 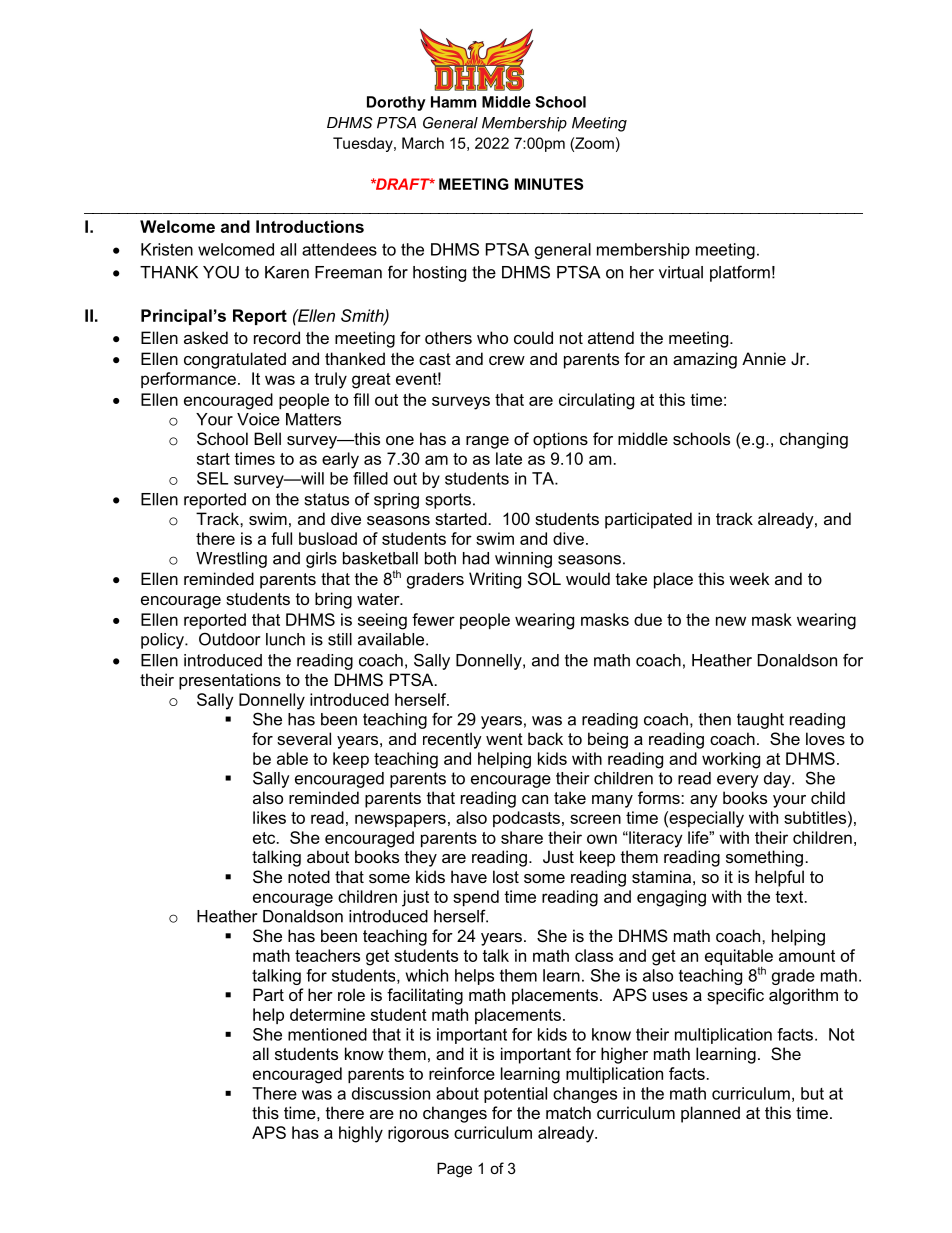 I want to click on Introductions, so click(x=310, y=226).
